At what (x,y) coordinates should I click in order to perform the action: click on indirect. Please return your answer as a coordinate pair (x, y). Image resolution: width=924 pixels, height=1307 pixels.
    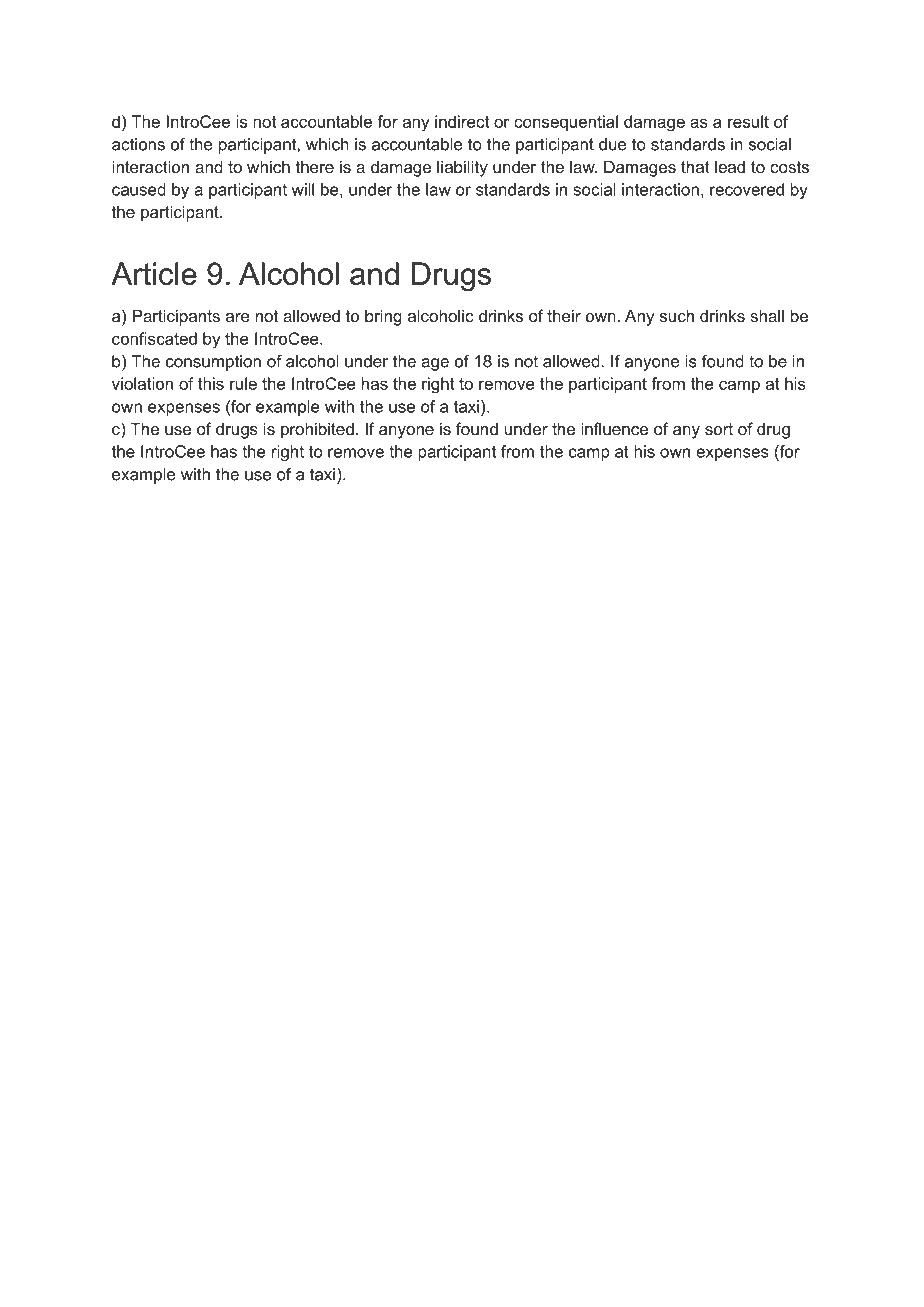
    Looking at the image, I should click on (462, 121).
